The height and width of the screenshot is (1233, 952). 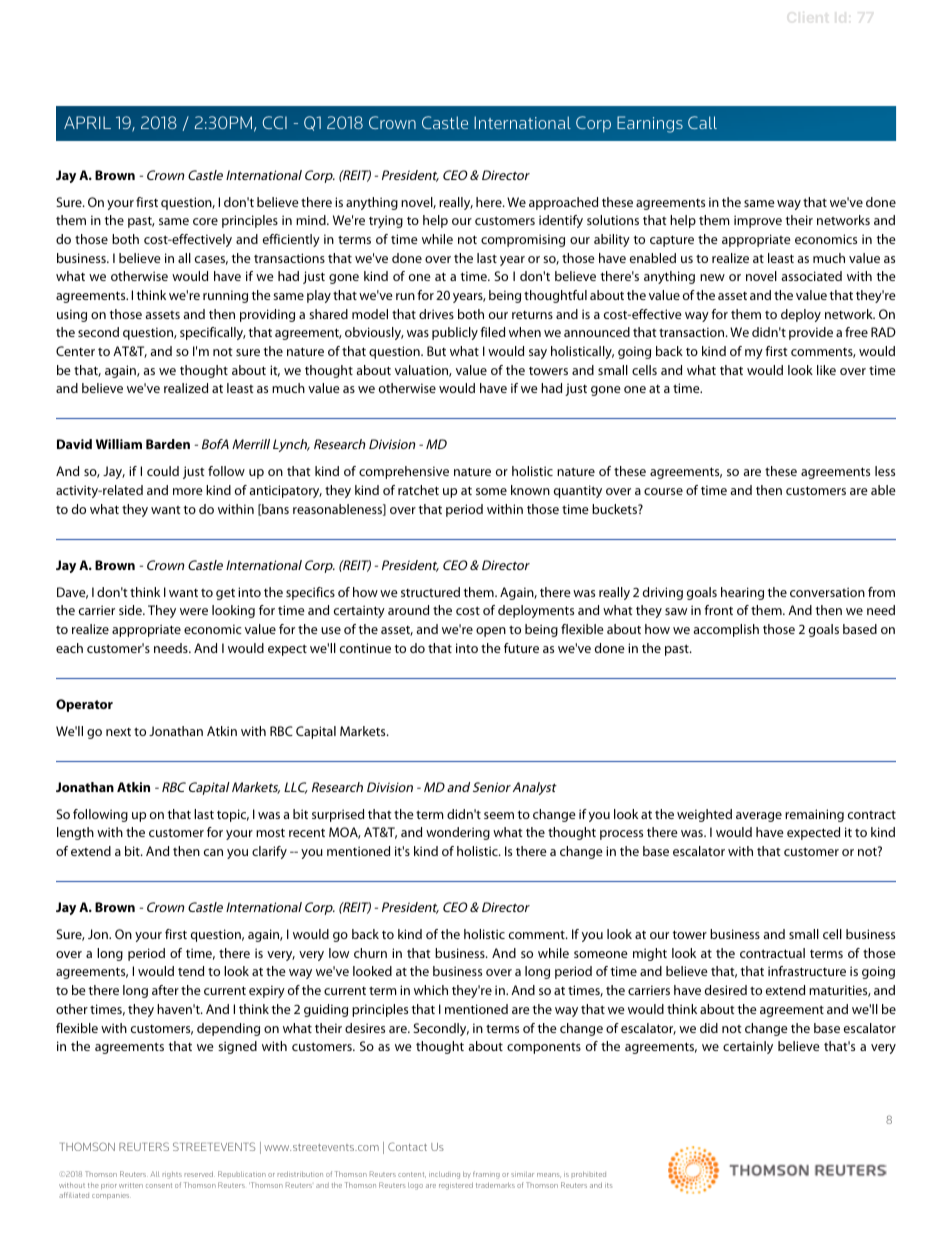 I want to click on were, so click(x=194, y=611).
